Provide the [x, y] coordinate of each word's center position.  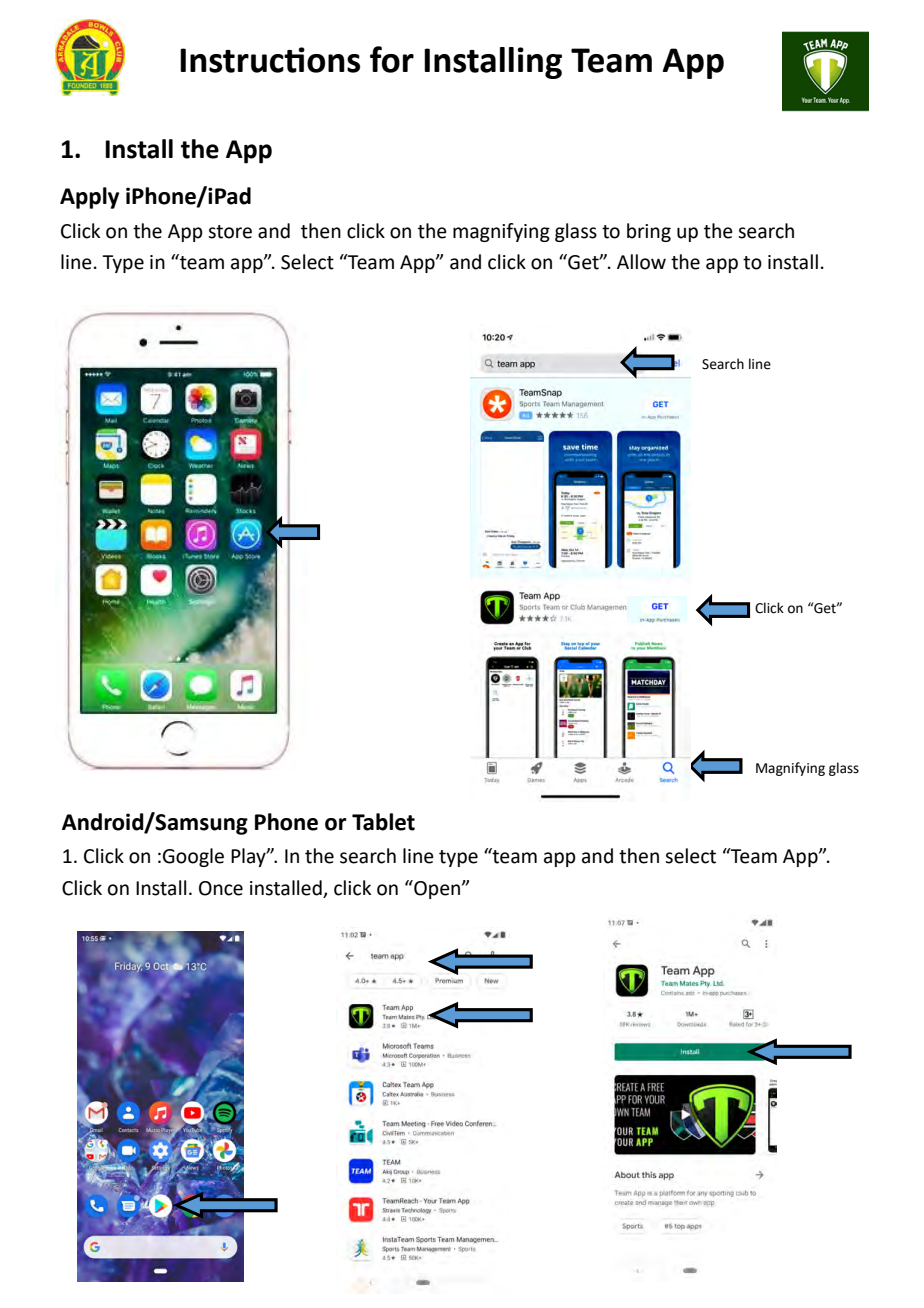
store [230, 232]
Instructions [270, 60]
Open [437, 889]
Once [221, 888]
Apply [89, 198]
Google [193, 857]
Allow [641, 262]
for [392, 59]
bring [649, 232]
